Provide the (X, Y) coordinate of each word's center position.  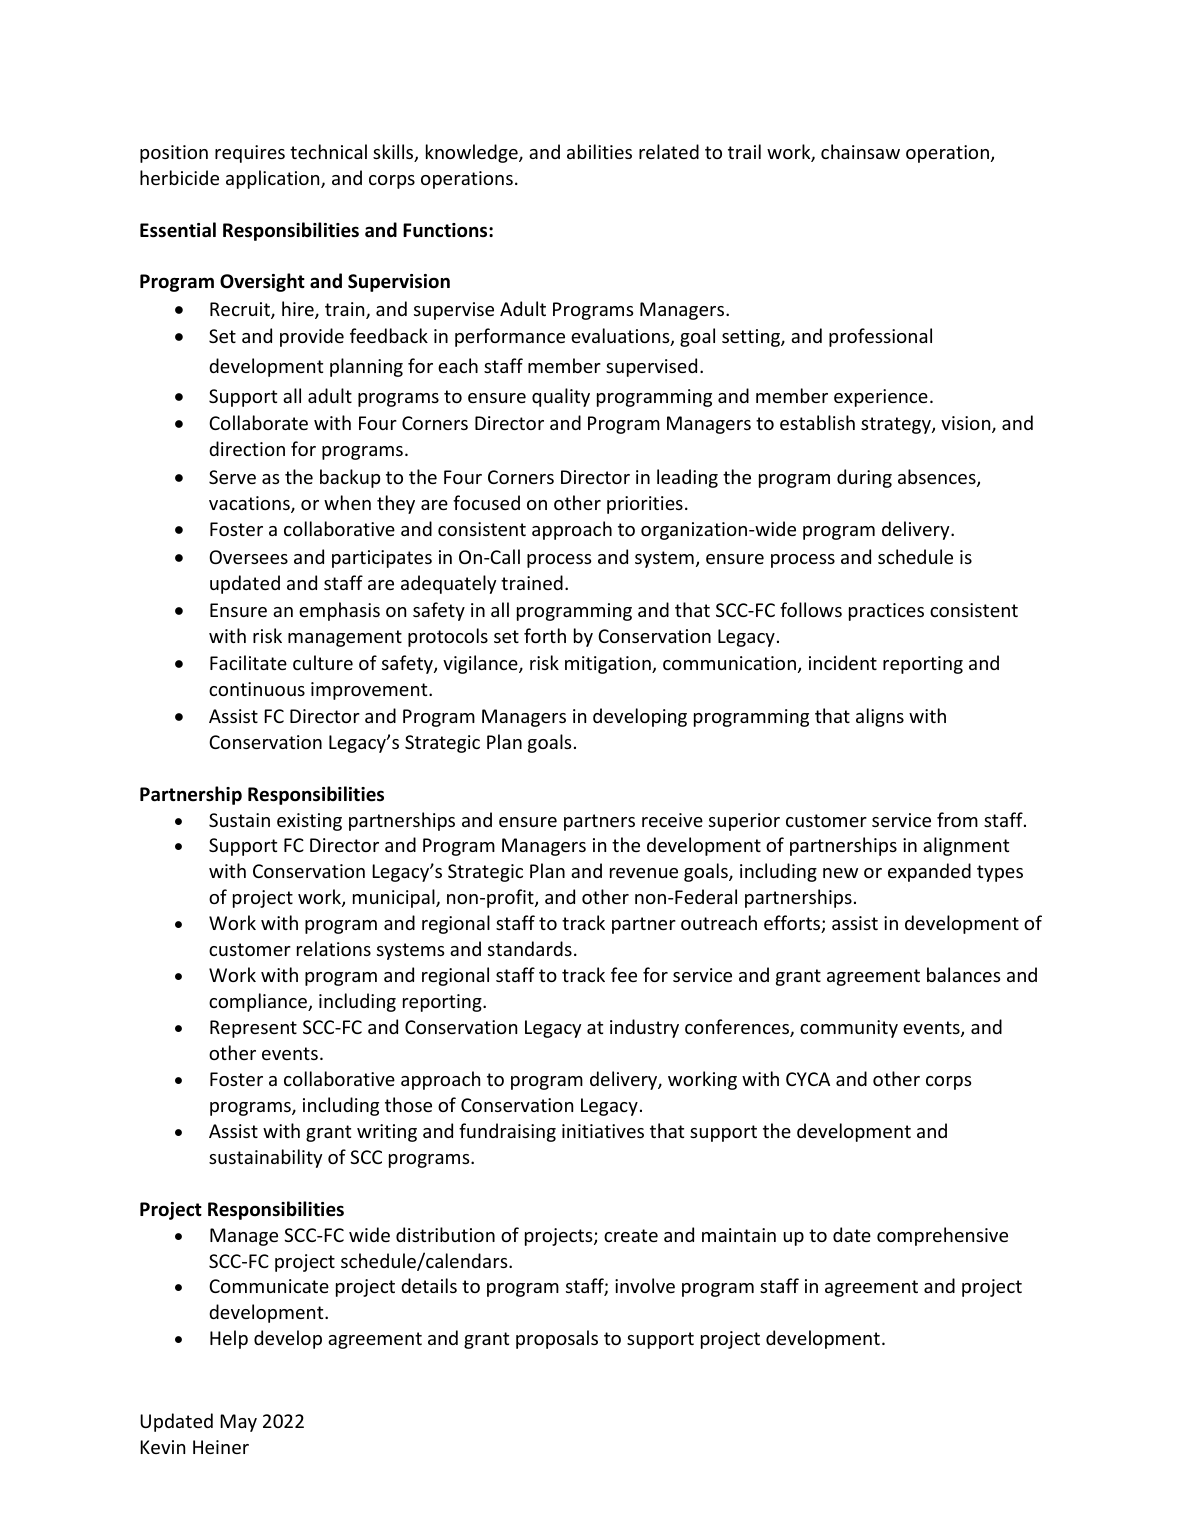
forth (545, 635)
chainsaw (860, 151)
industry (644, 1028)
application (274, 179)
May (238, 1423)
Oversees (248, 557)
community (849, 1029)
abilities (599, 151)
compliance (259, 1002)
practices (886, 612)
